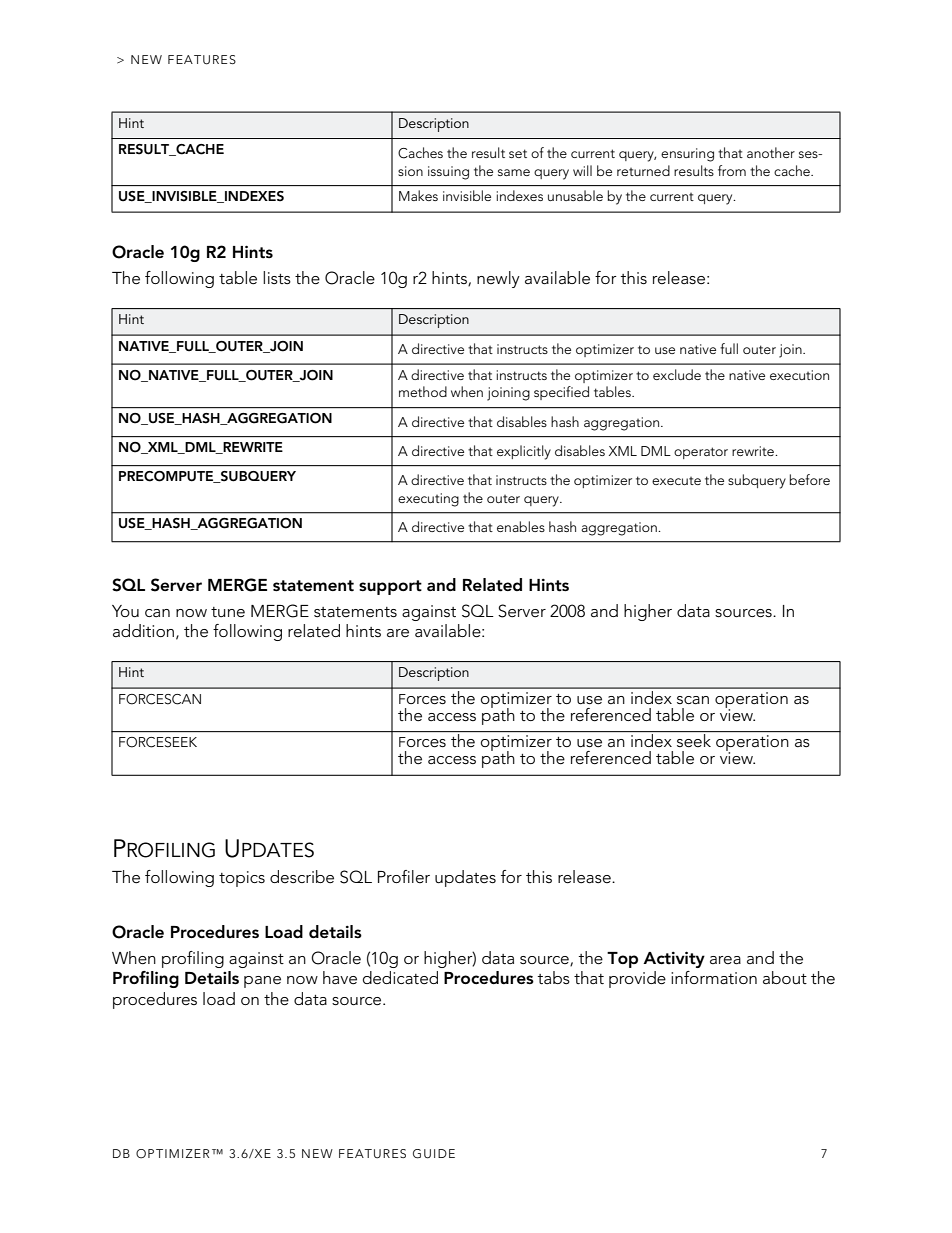 This screenshot has width=952, height=1233. What do you see at coordinates (514, 172) in the screenshot?
I see `same` at bounding box center [514, 172].
